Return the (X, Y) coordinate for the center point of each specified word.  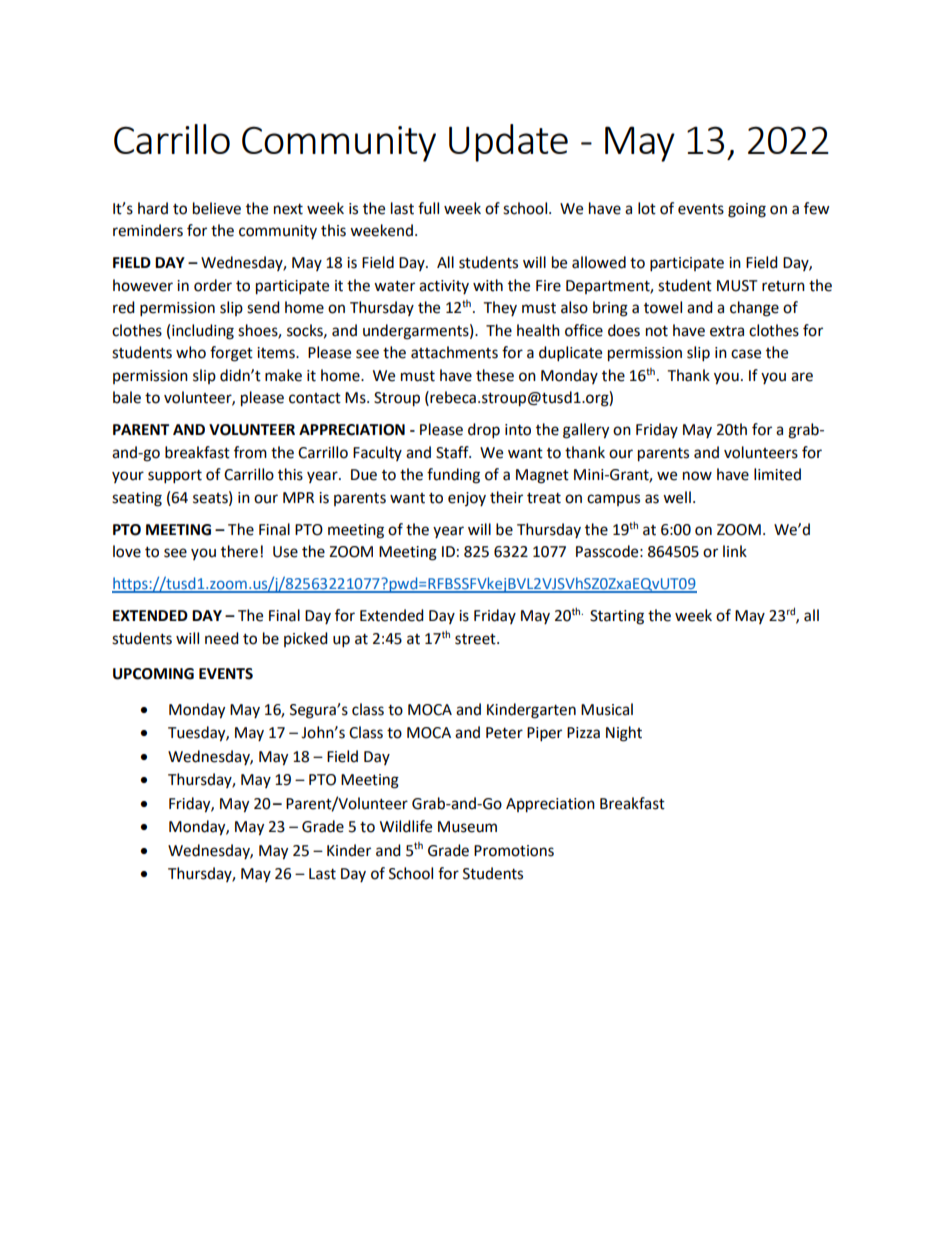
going (747, 210)
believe (217, 208)
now (697, 476)
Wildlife (406, 826)
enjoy (467, 499)
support (175, 477)
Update (508, 143)
